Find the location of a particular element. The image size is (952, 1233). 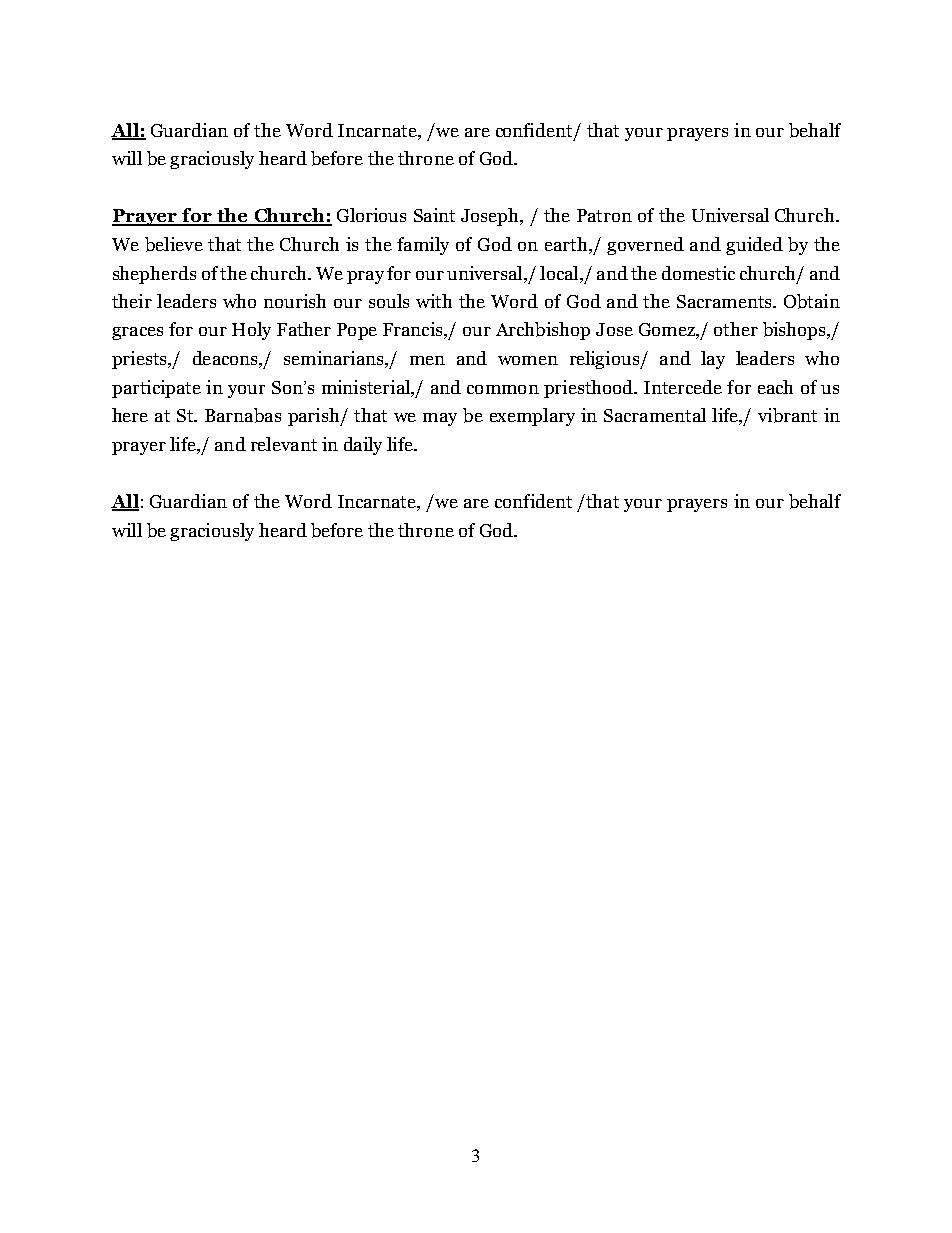

believe is located at coordinates (174, 244).
